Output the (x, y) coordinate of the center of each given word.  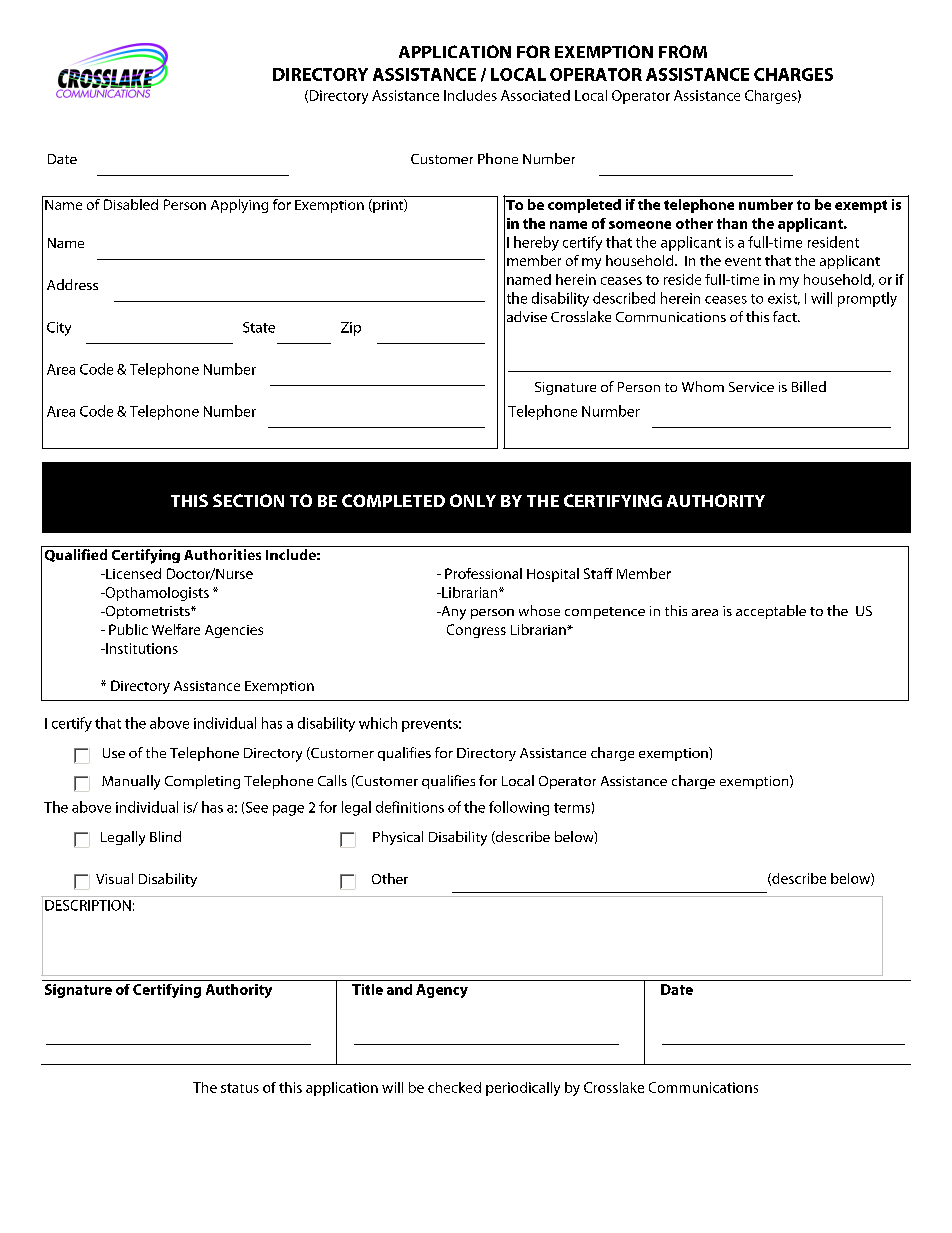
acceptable (771, 612)
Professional (483, 573)
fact (786, 316)
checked (454, 1087)
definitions (410, 807)
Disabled (131, 204)
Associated (535, 95)
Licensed (132, 573)
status (240, 1088)
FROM (683, 51)
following (519, 808)
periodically (523, 1089)
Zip (351, 329)
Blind (165, 836)
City (59, 329)
